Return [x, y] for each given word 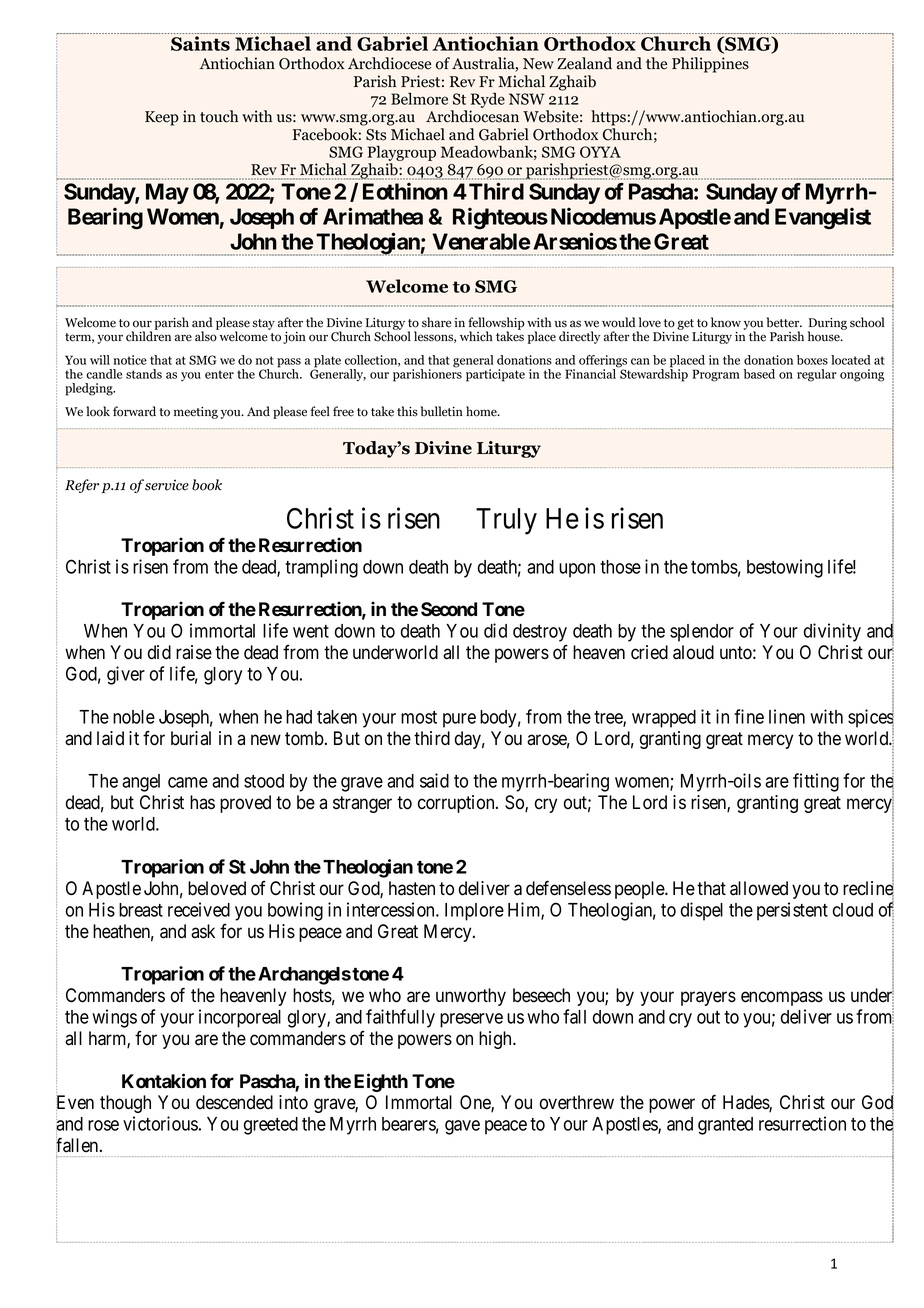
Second [449, 609]
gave [462, 1127]
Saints [200, 43]
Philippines [710, 65]
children [148, 335]
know [726, 322]
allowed [759, 888]
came [188, 782]
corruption [457, 804]
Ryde [488, 100]
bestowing [785, 568]
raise [194, 652]
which [476, 336]
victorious [160, 1123]
